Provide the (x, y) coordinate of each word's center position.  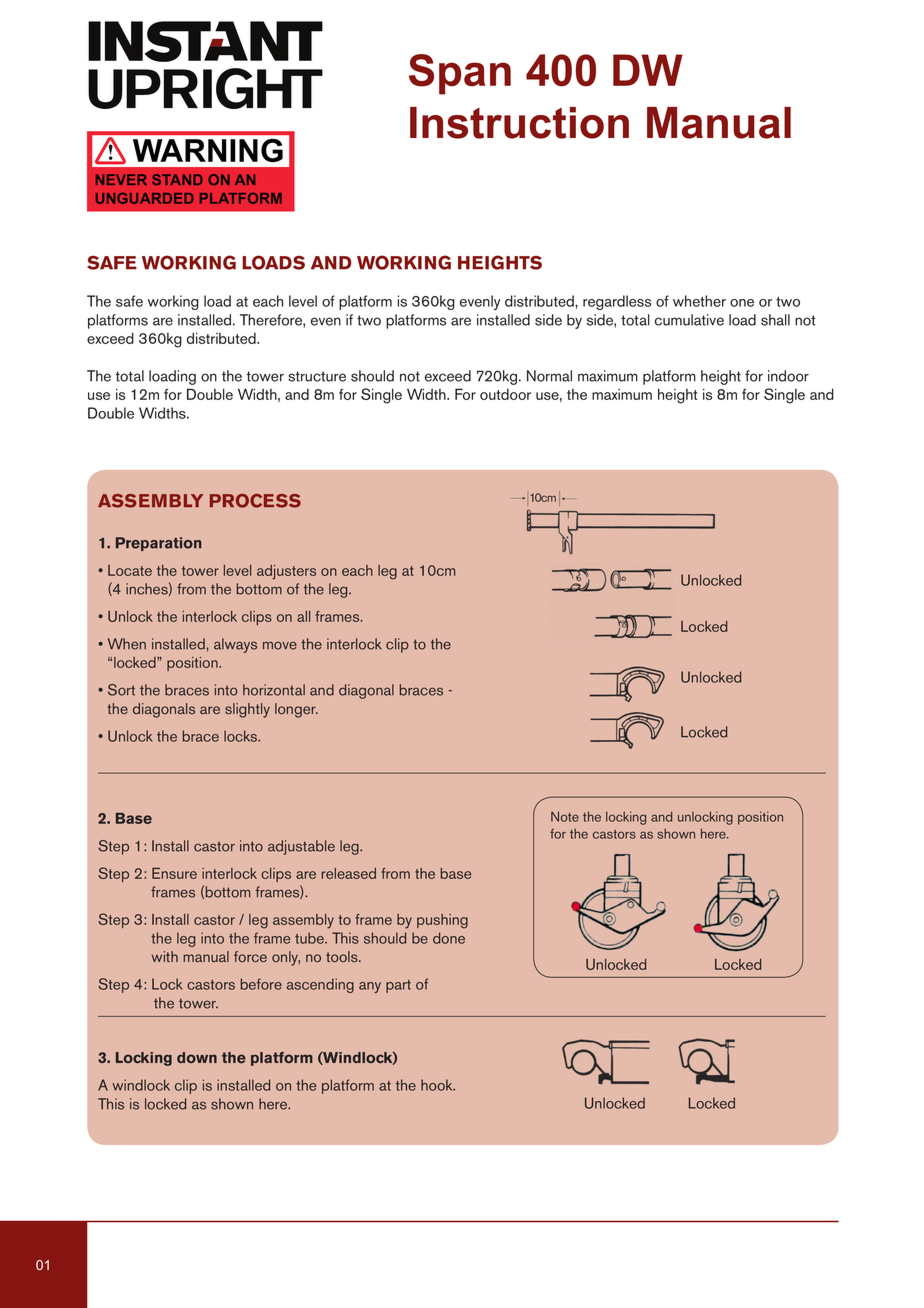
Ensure (174, 873)
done (449, 938)
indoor (788, 376)
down (197, 1057)
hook (438, 1085)
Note (565, 816)
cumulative (689, 320)
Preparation (159, 544)
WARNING (208, 150)
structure (317, 376)
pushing (442, 921)
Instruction (519, 123)
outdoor (505, 394)
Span (460, 74)
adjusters (286, 572)
